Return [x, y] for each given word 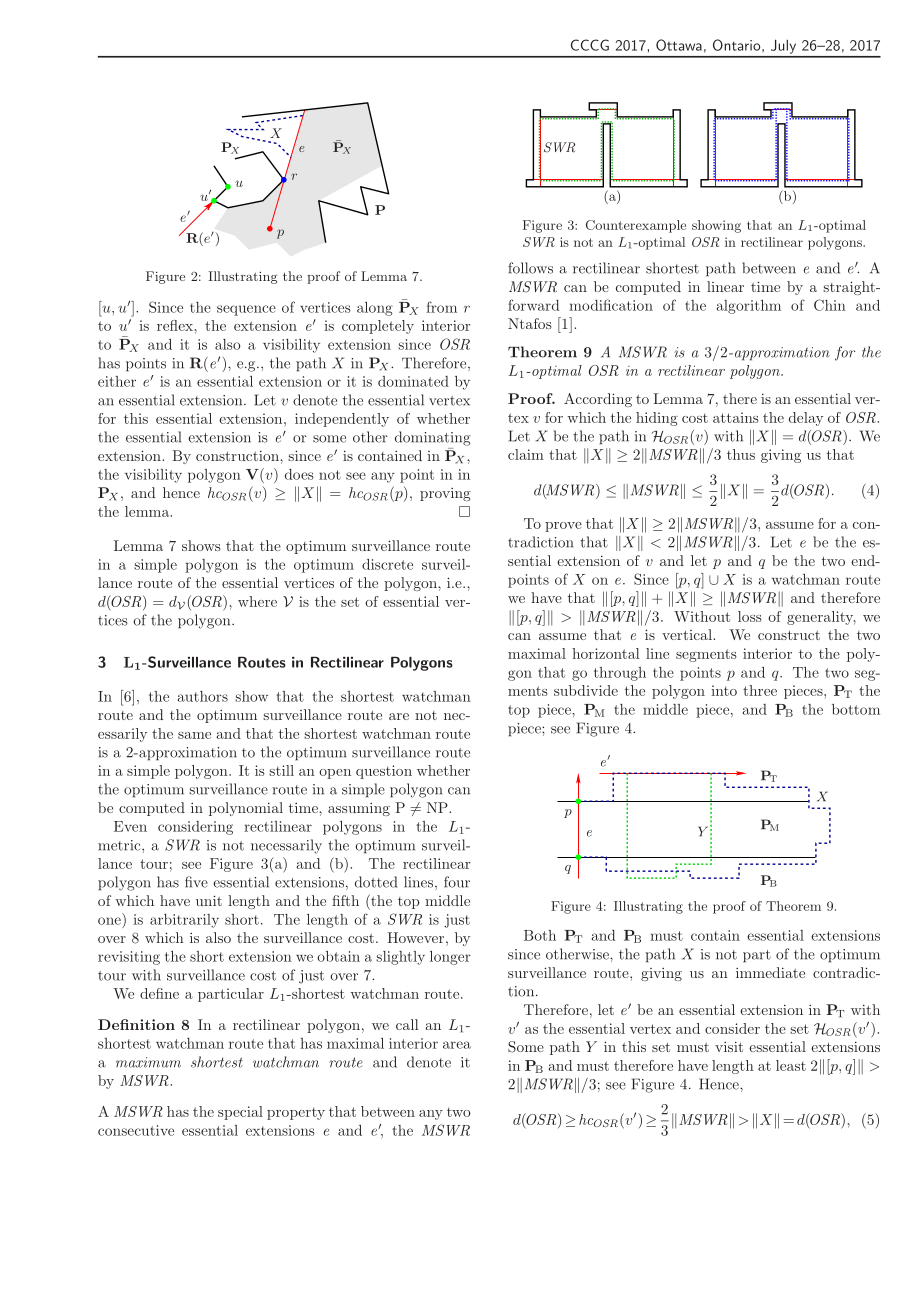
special [240, 1113]
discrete [387, 564]
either [117, 381]
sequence [246, 310]
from [441, 307]
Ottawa [679, 45]
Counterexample [636, 226]
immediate [770, 972]
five [196, 882]
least [791, 1065]
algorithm [749, 307]
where [257, 601]
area [457, 1045]
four [457, 882]
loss [750, 616]
